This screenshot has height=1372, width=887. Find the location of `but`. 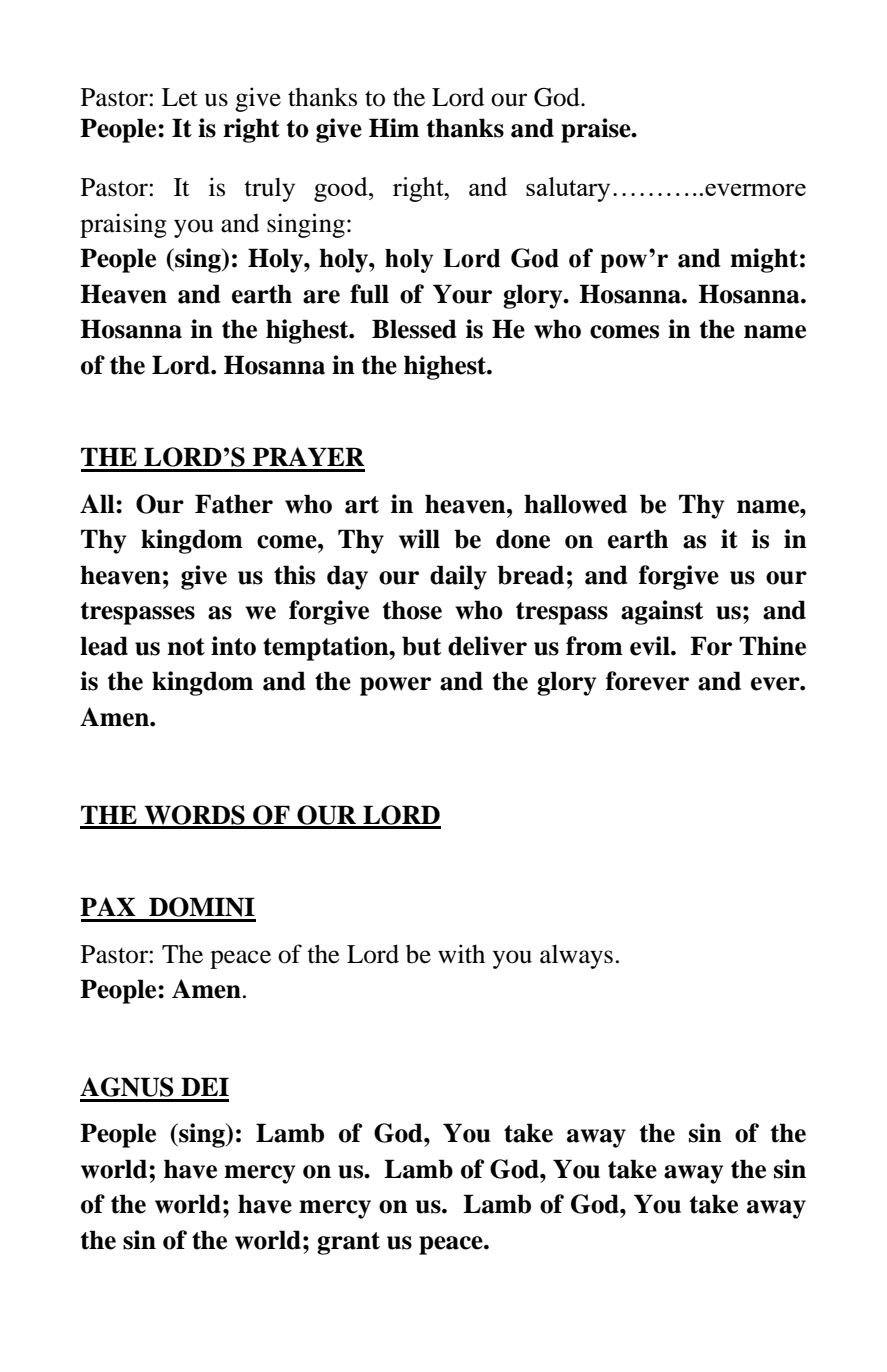

but is located at coordinates (421, 646).
